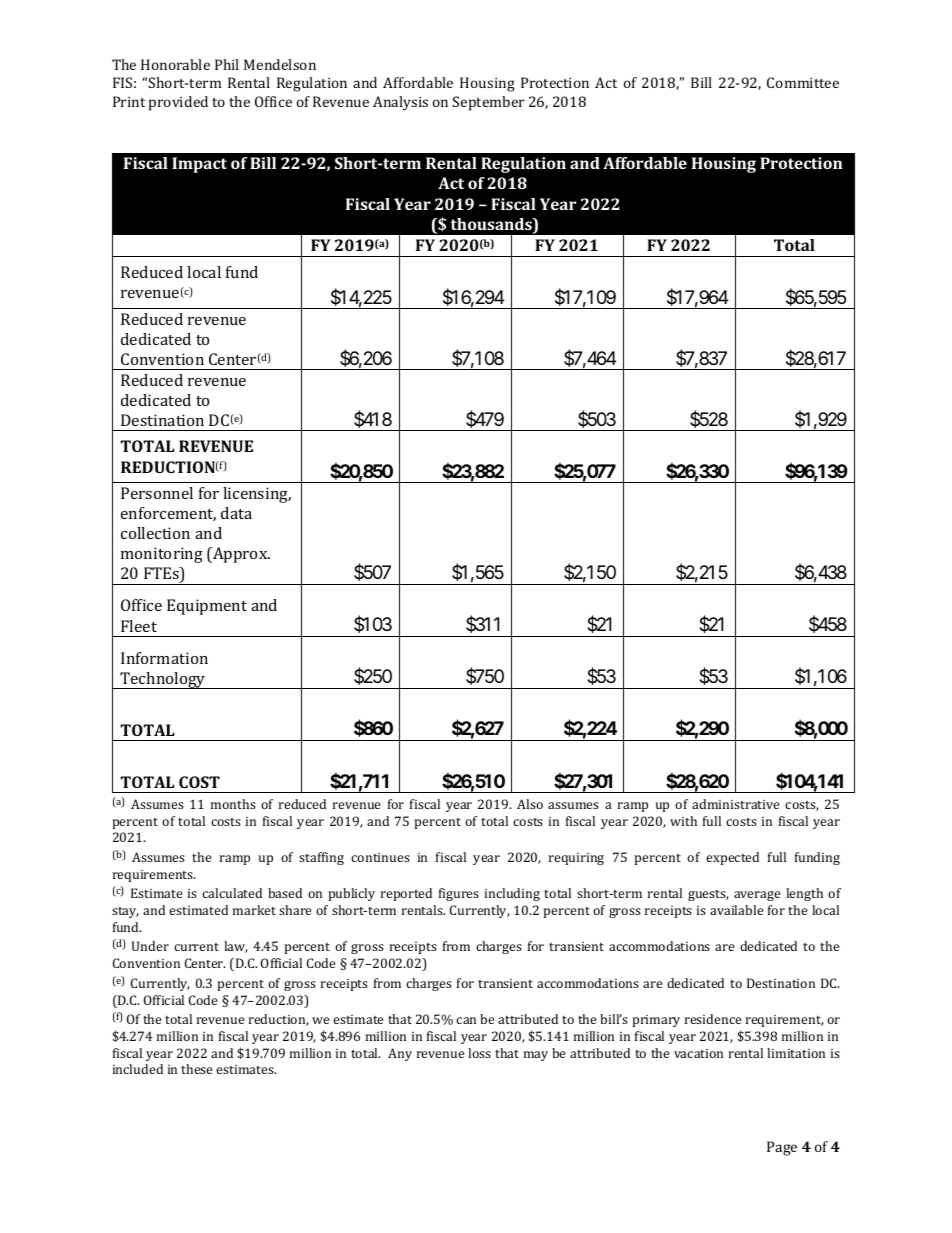  What do you see at coordinates (196, 1069) in the document?
I see `these` at bounding box center [196, 1069].
